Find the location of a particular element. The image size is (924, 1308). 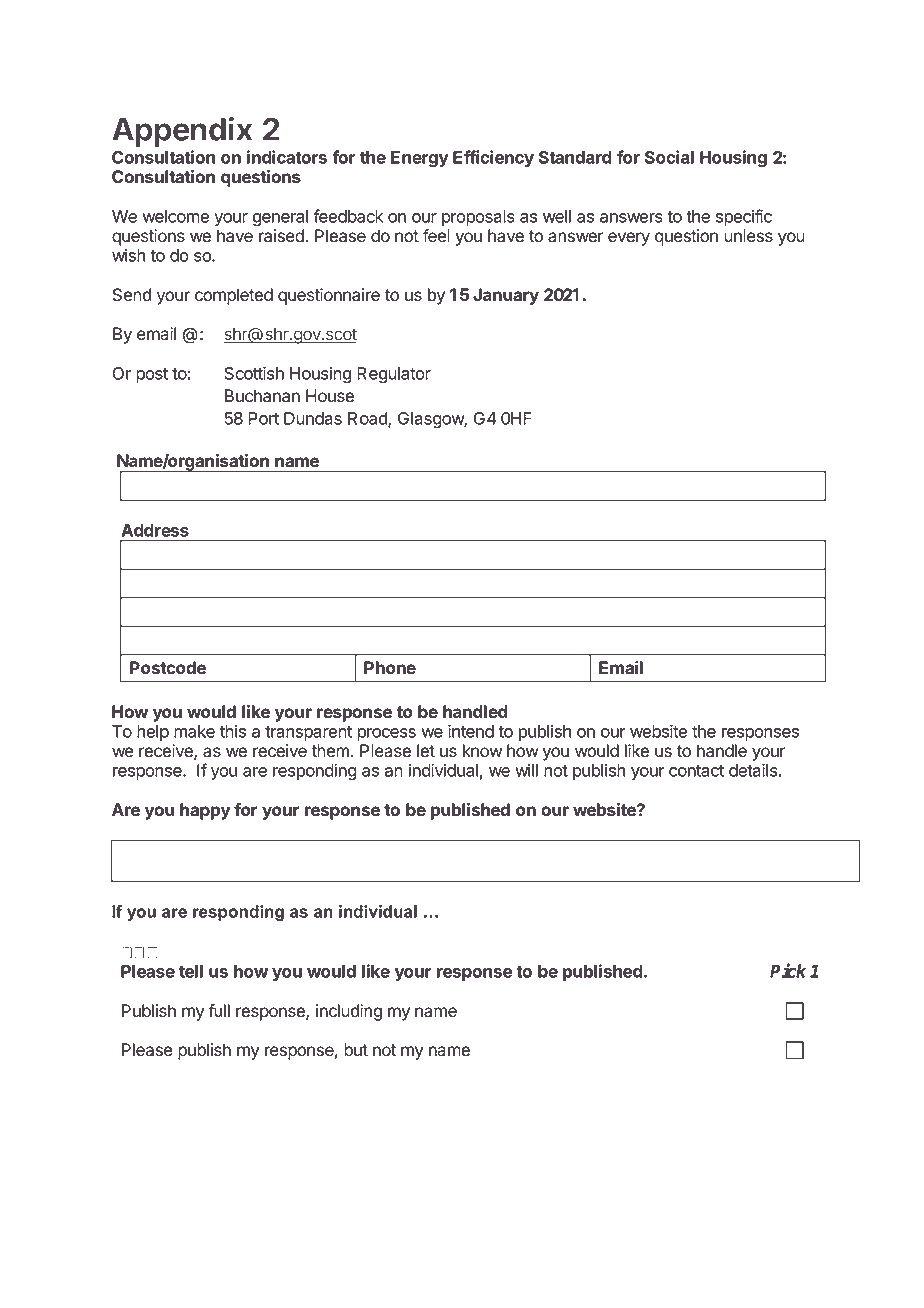

completed is located at coordinates (234, 296).
